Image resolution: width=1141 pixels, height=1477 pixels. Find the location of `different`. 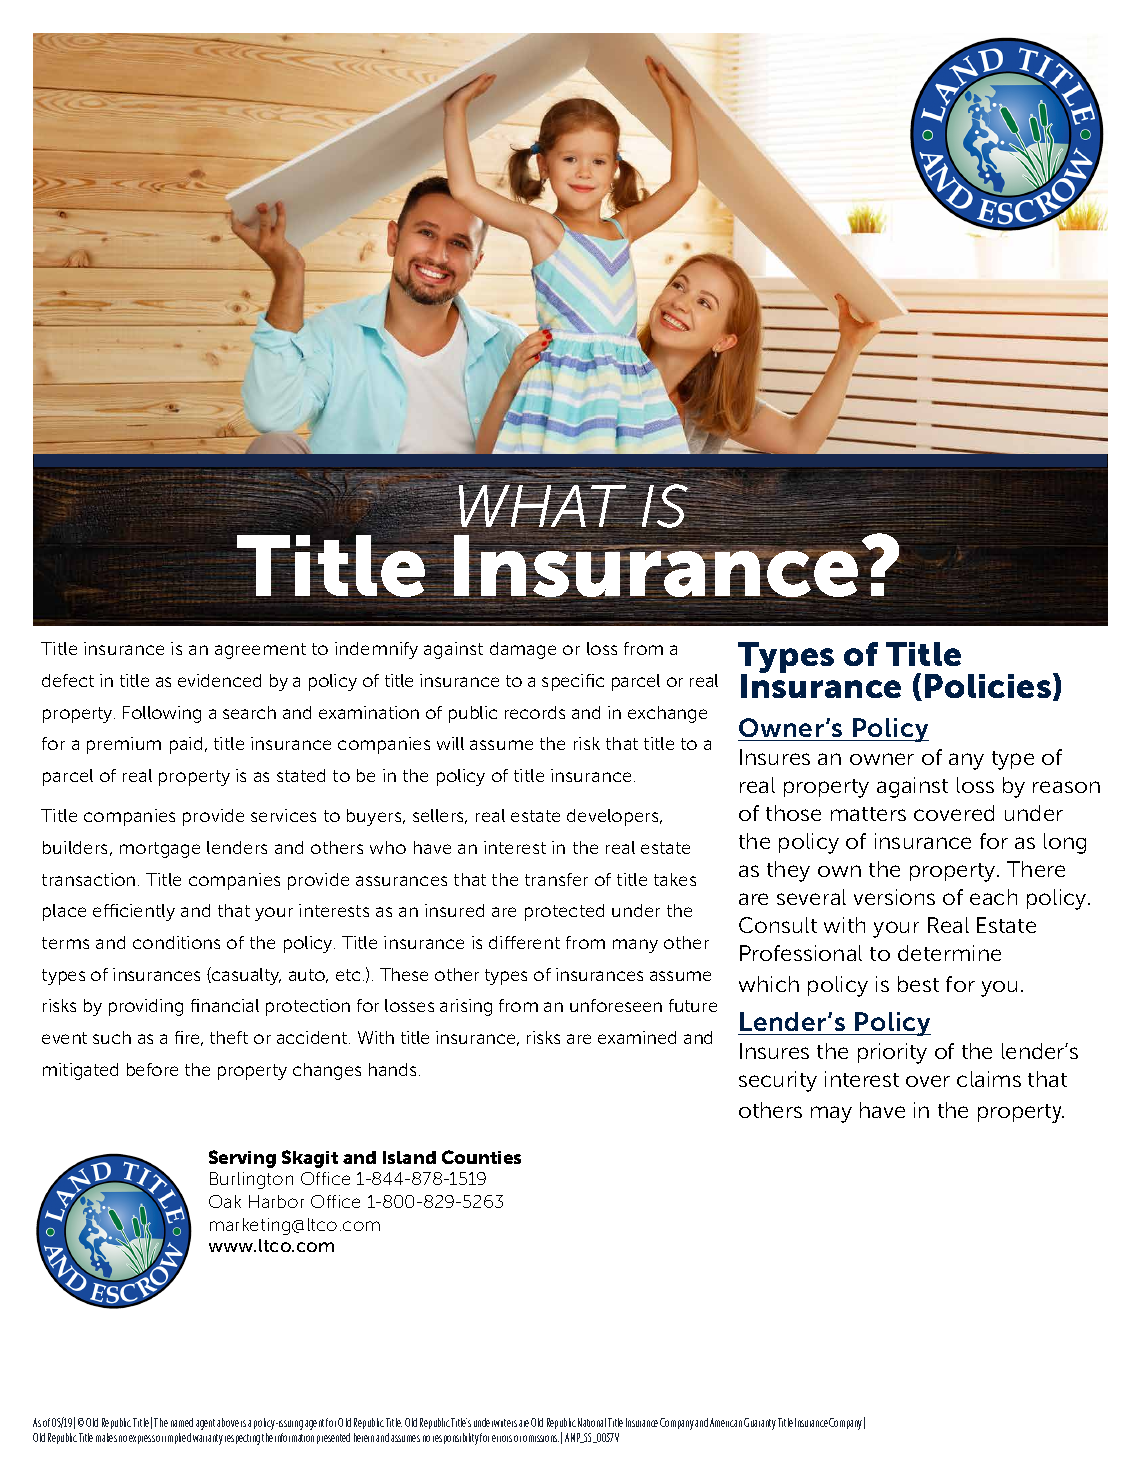

different is located at coordinates (524, 942).
